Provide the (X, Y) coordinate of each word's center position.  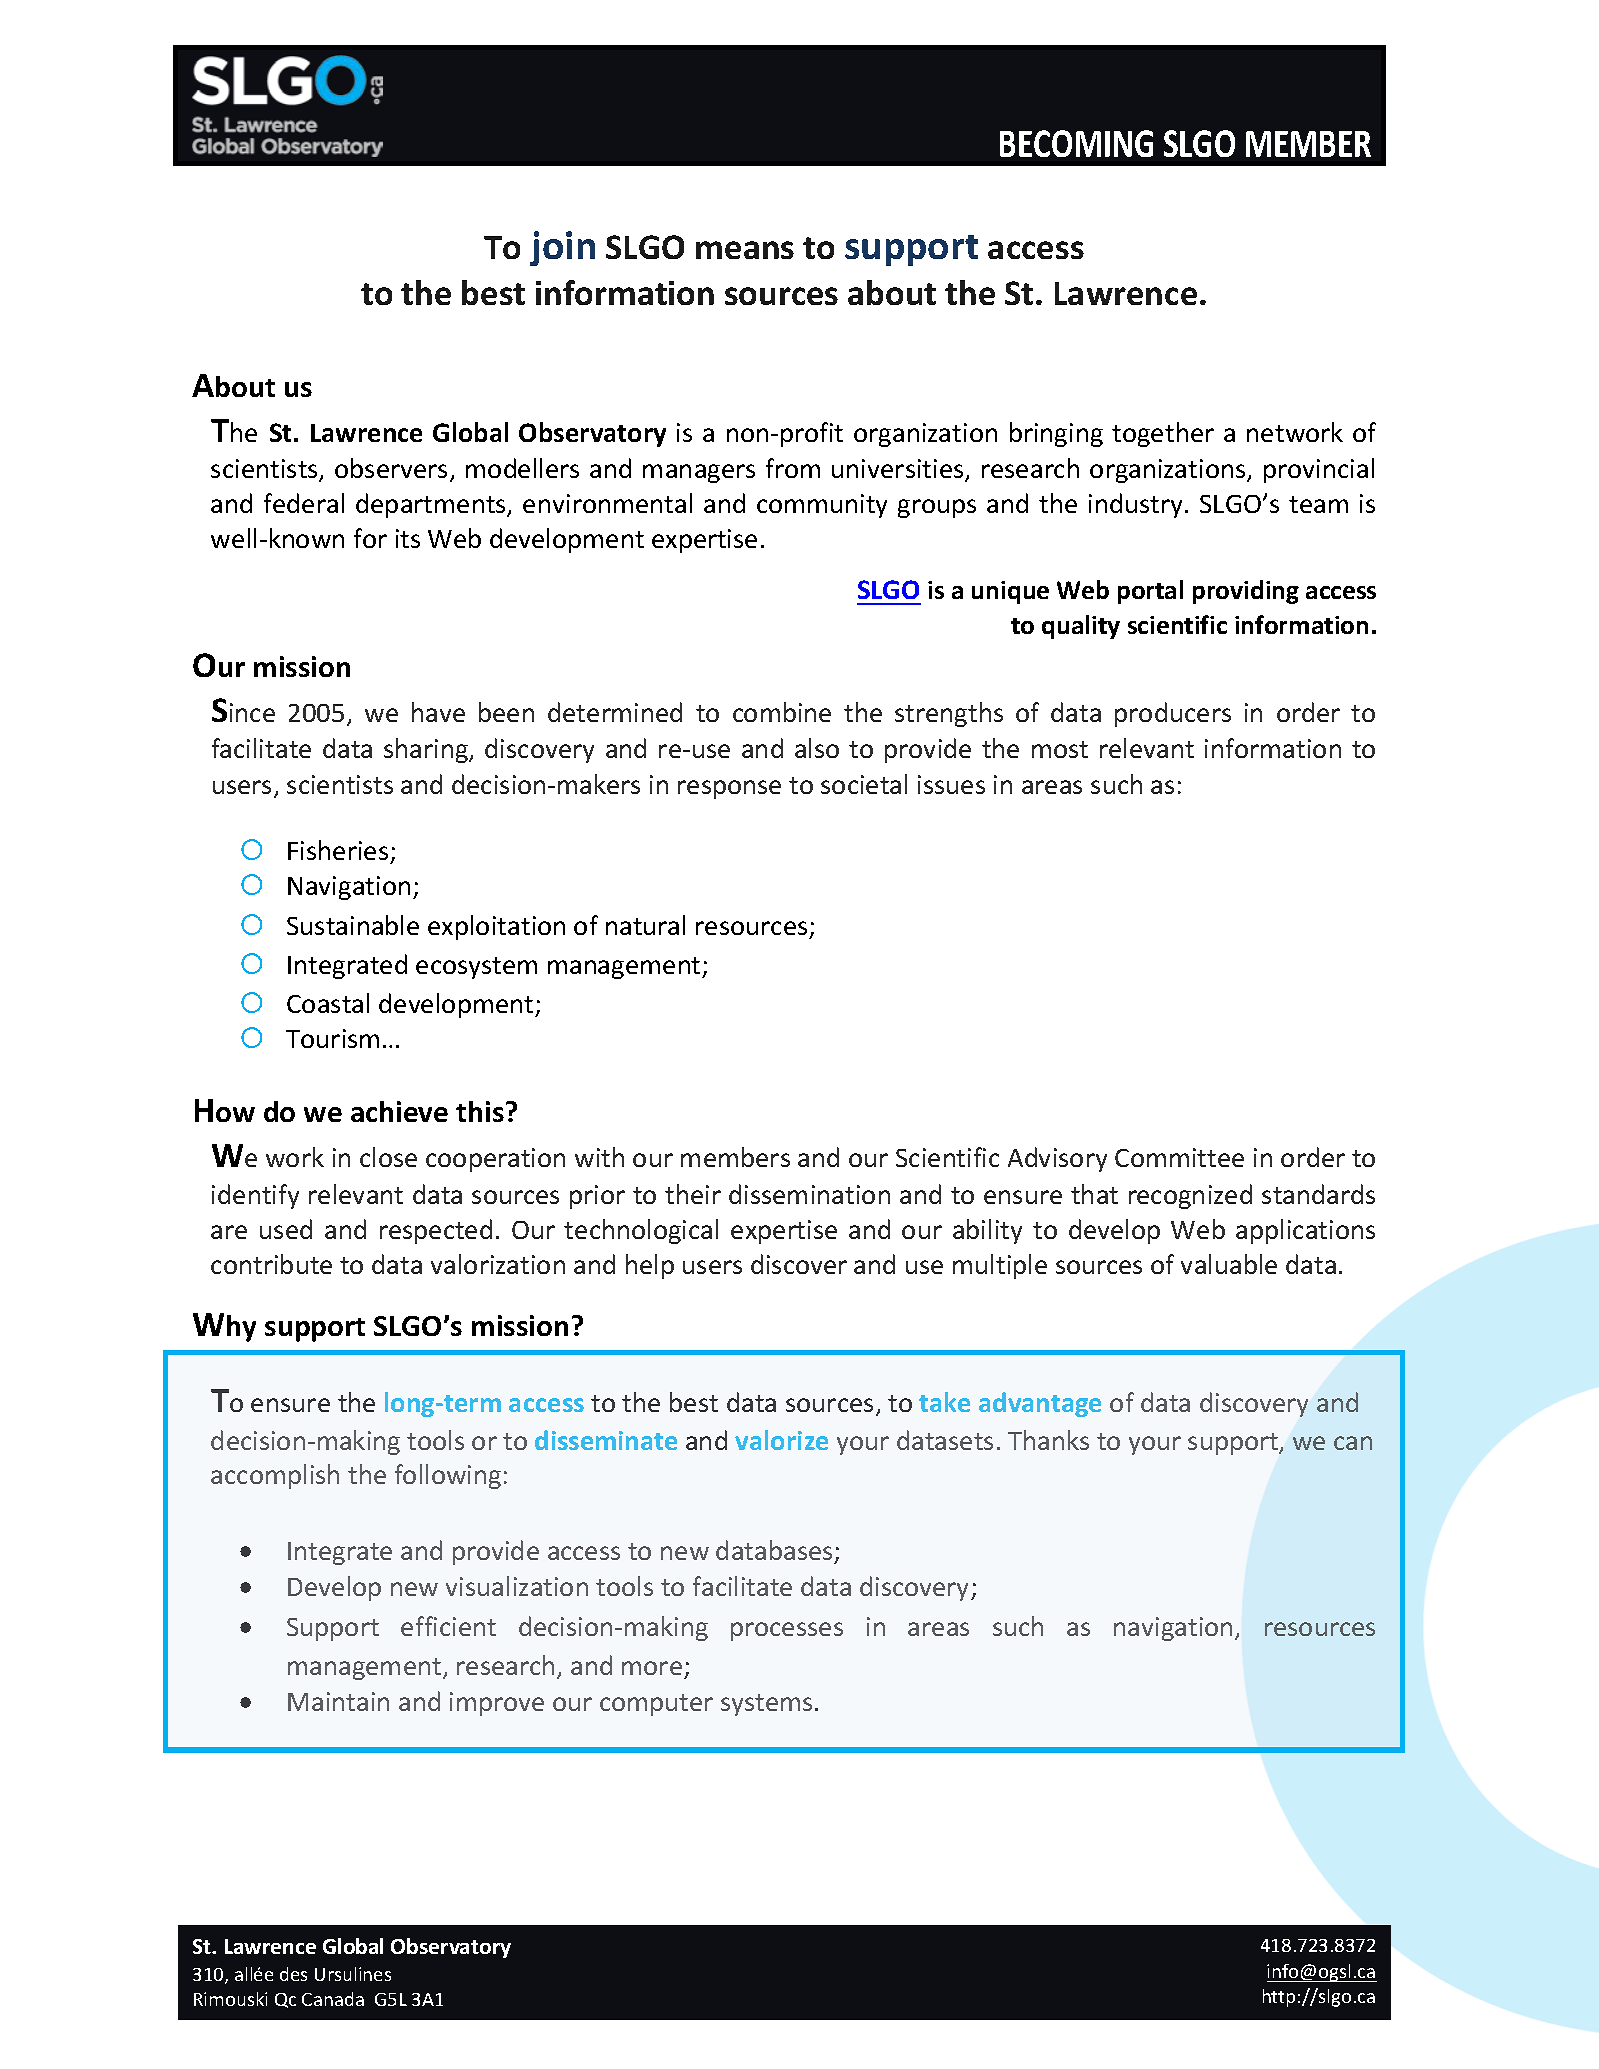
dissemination (809, 1194)
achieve (399, 1111)
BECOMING (1076, 143)
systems (766, 1705)
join (562, 248)
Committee (1179, 1157)
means (745, 250)
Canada (333, 1999)
